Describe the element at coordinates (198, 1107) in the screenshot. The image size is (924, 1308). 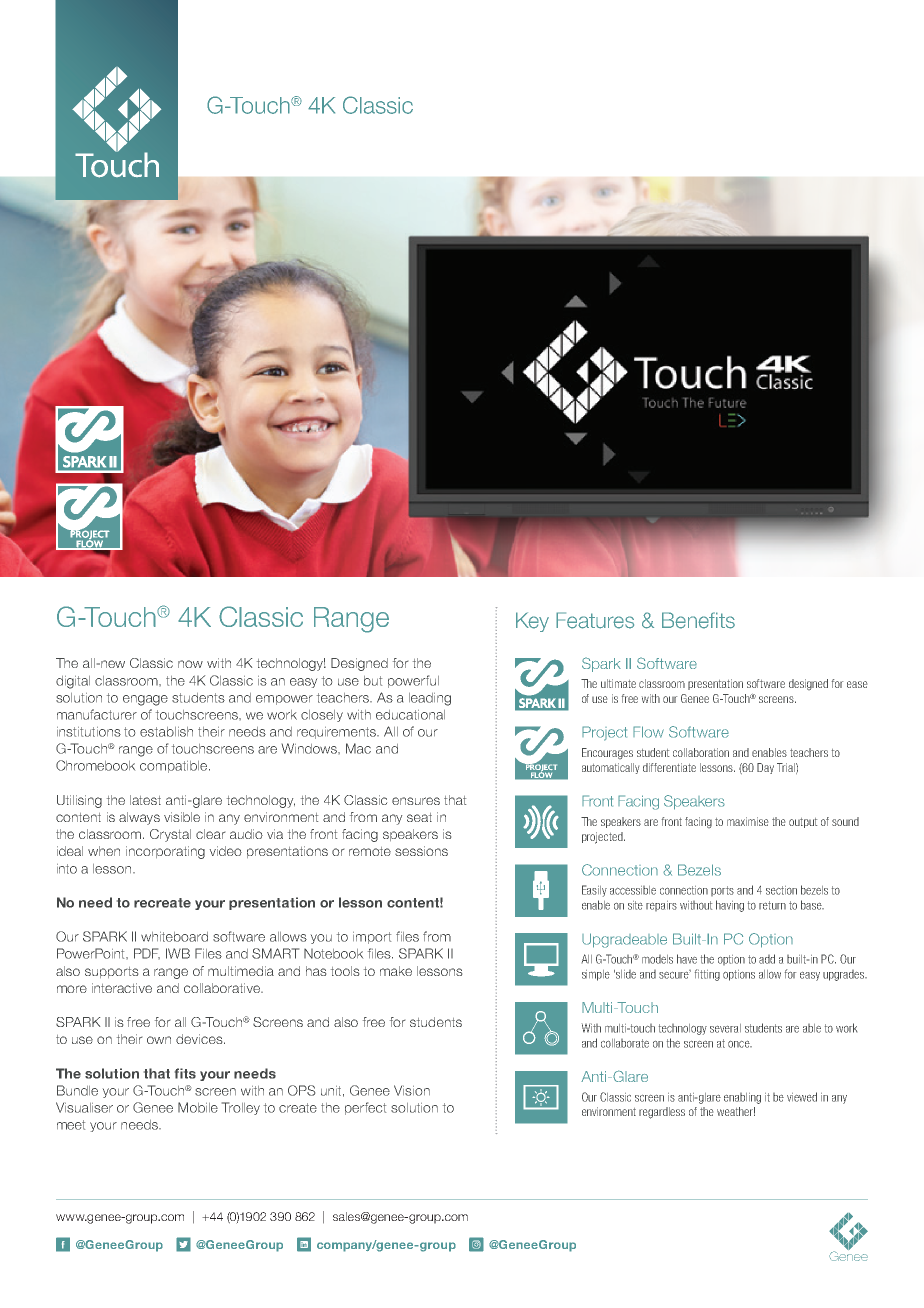
I see `Mobile` at that location.
